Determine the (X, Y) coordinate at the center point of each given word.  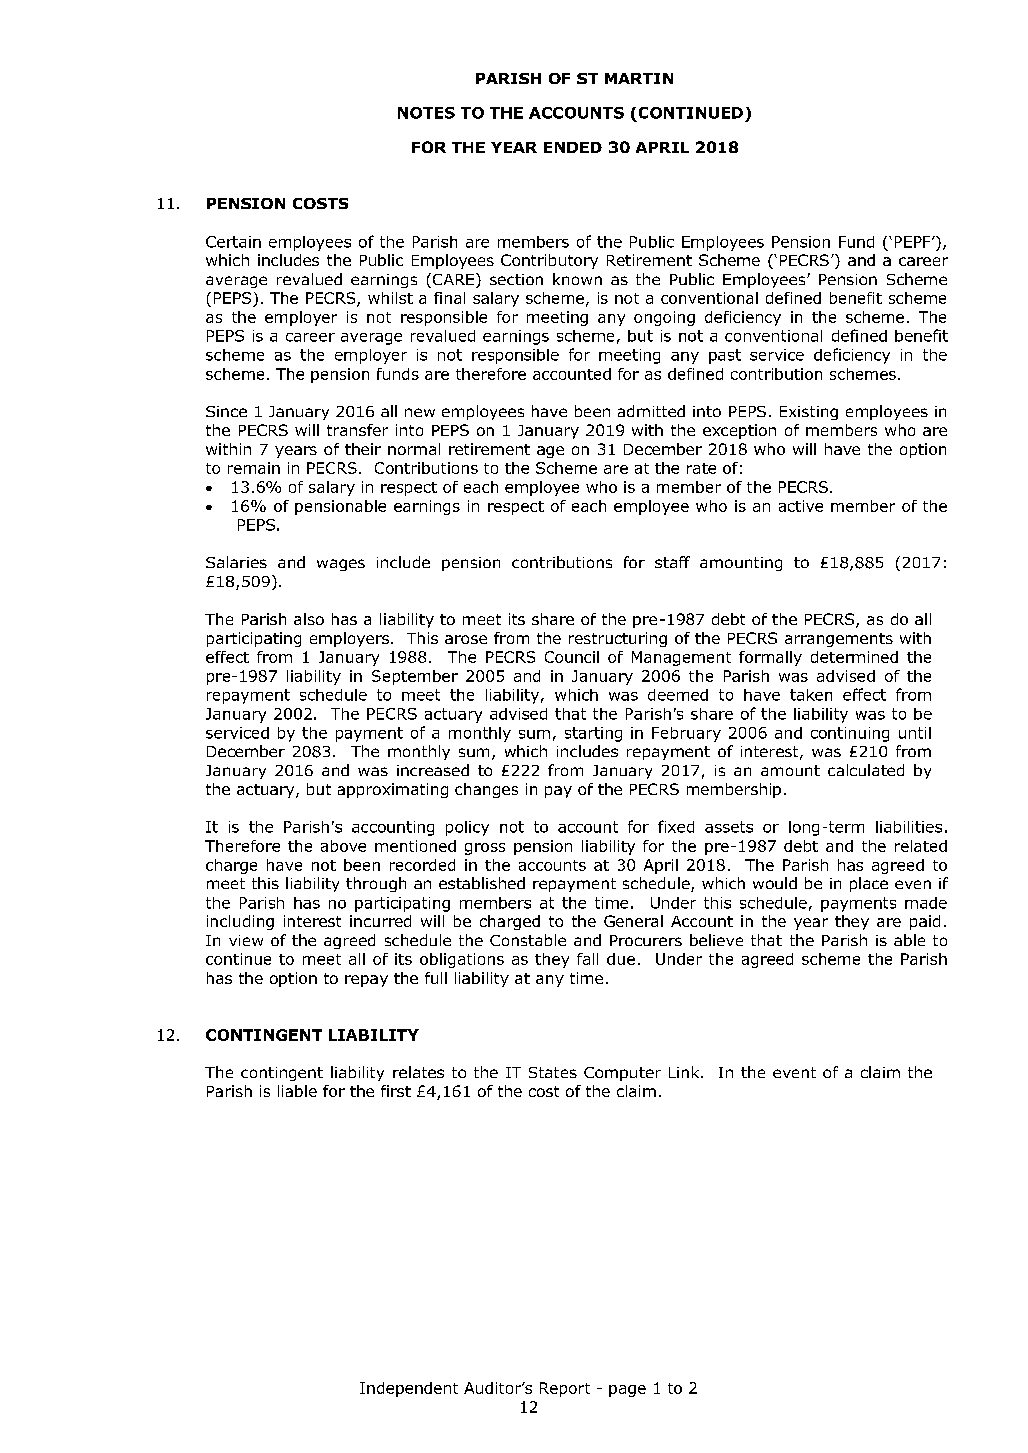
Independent (409, 1389)
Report (565, 1389)
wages (341, 565)
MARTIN (639, 78)
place (869, 884)
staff (672, 562)
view (246, 940)
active (801, 506)
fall (587, 959)
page (627, 1391)
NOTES (426, 113)
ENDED (573, 147)
